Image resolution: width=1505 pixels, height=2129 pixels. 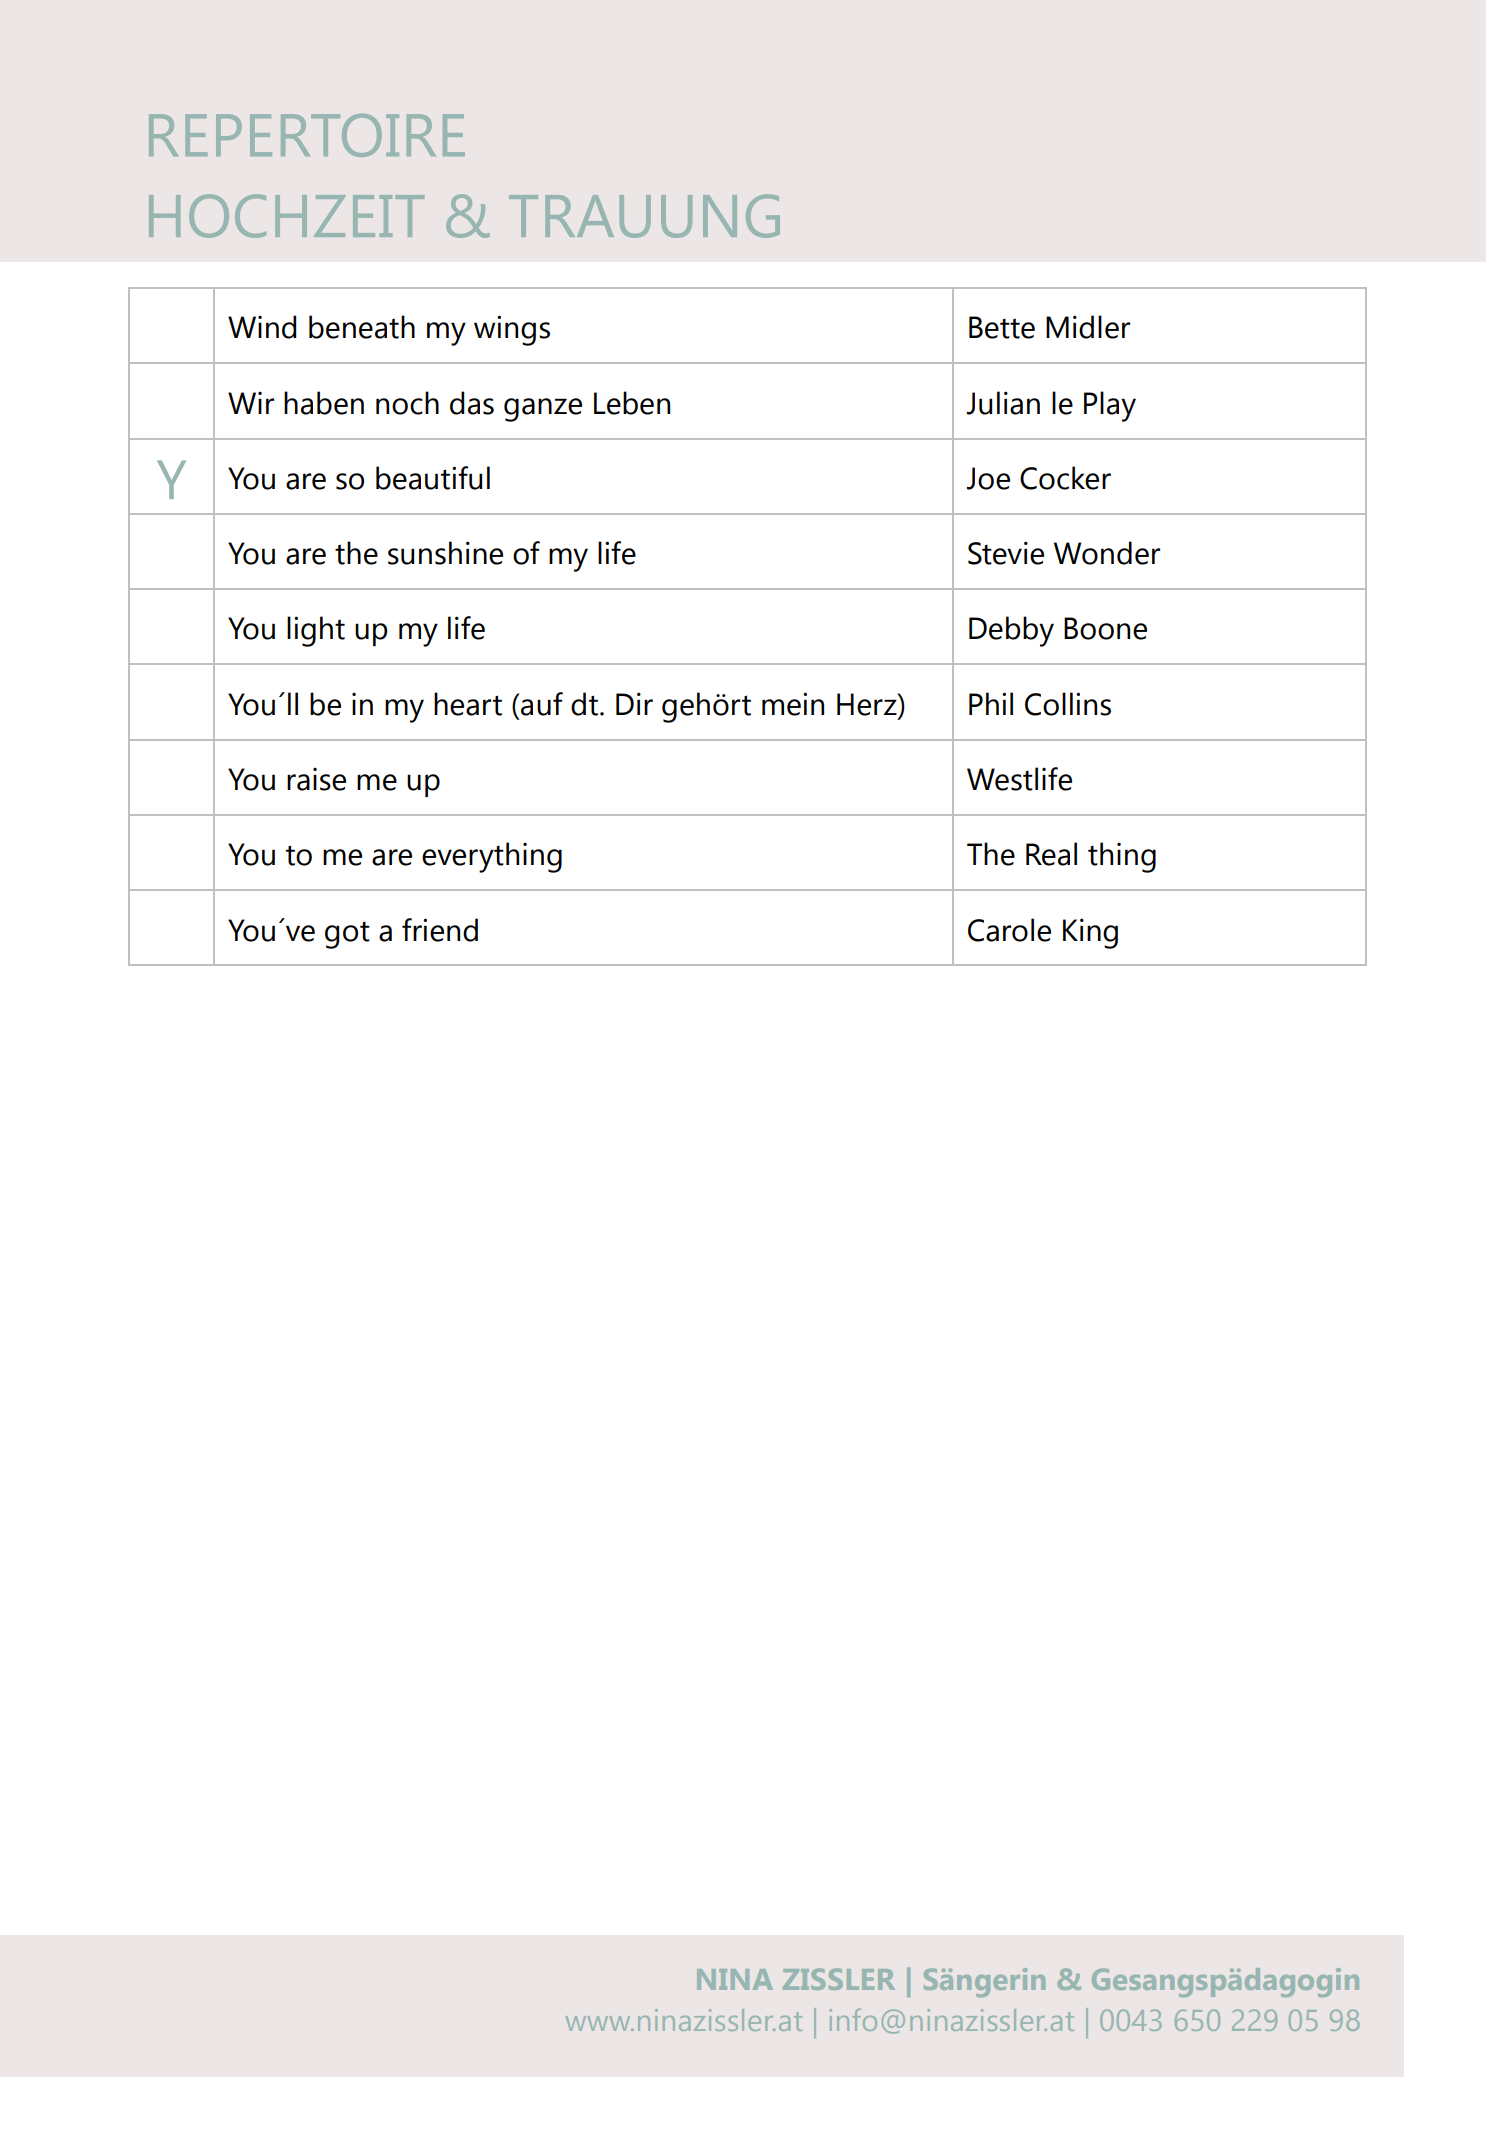 I want to click on wings, so click(x=512, y=330).
